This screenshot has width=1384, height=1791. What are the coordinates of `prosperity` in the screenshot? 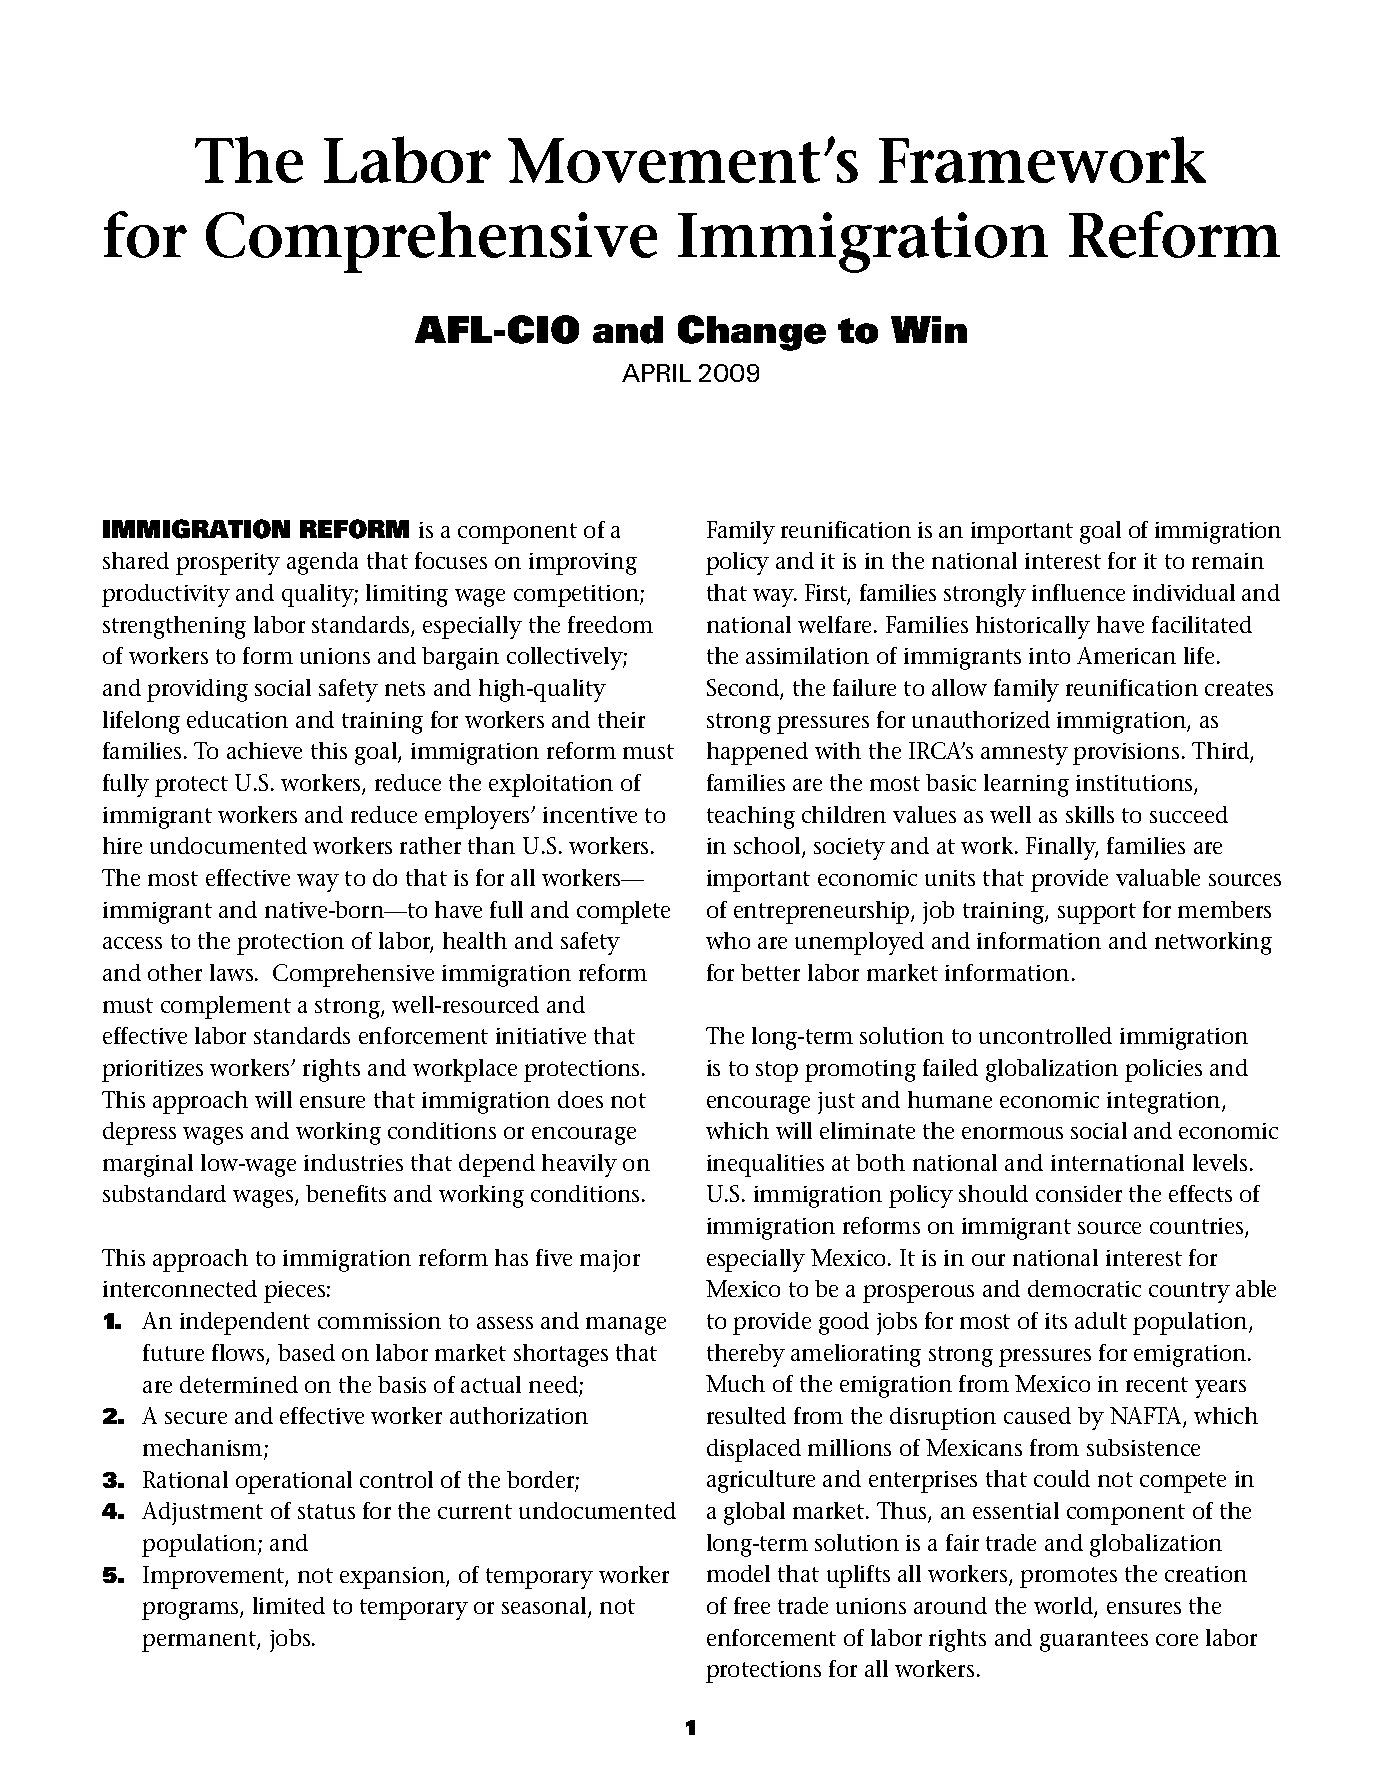 It's located at (228, 564).
